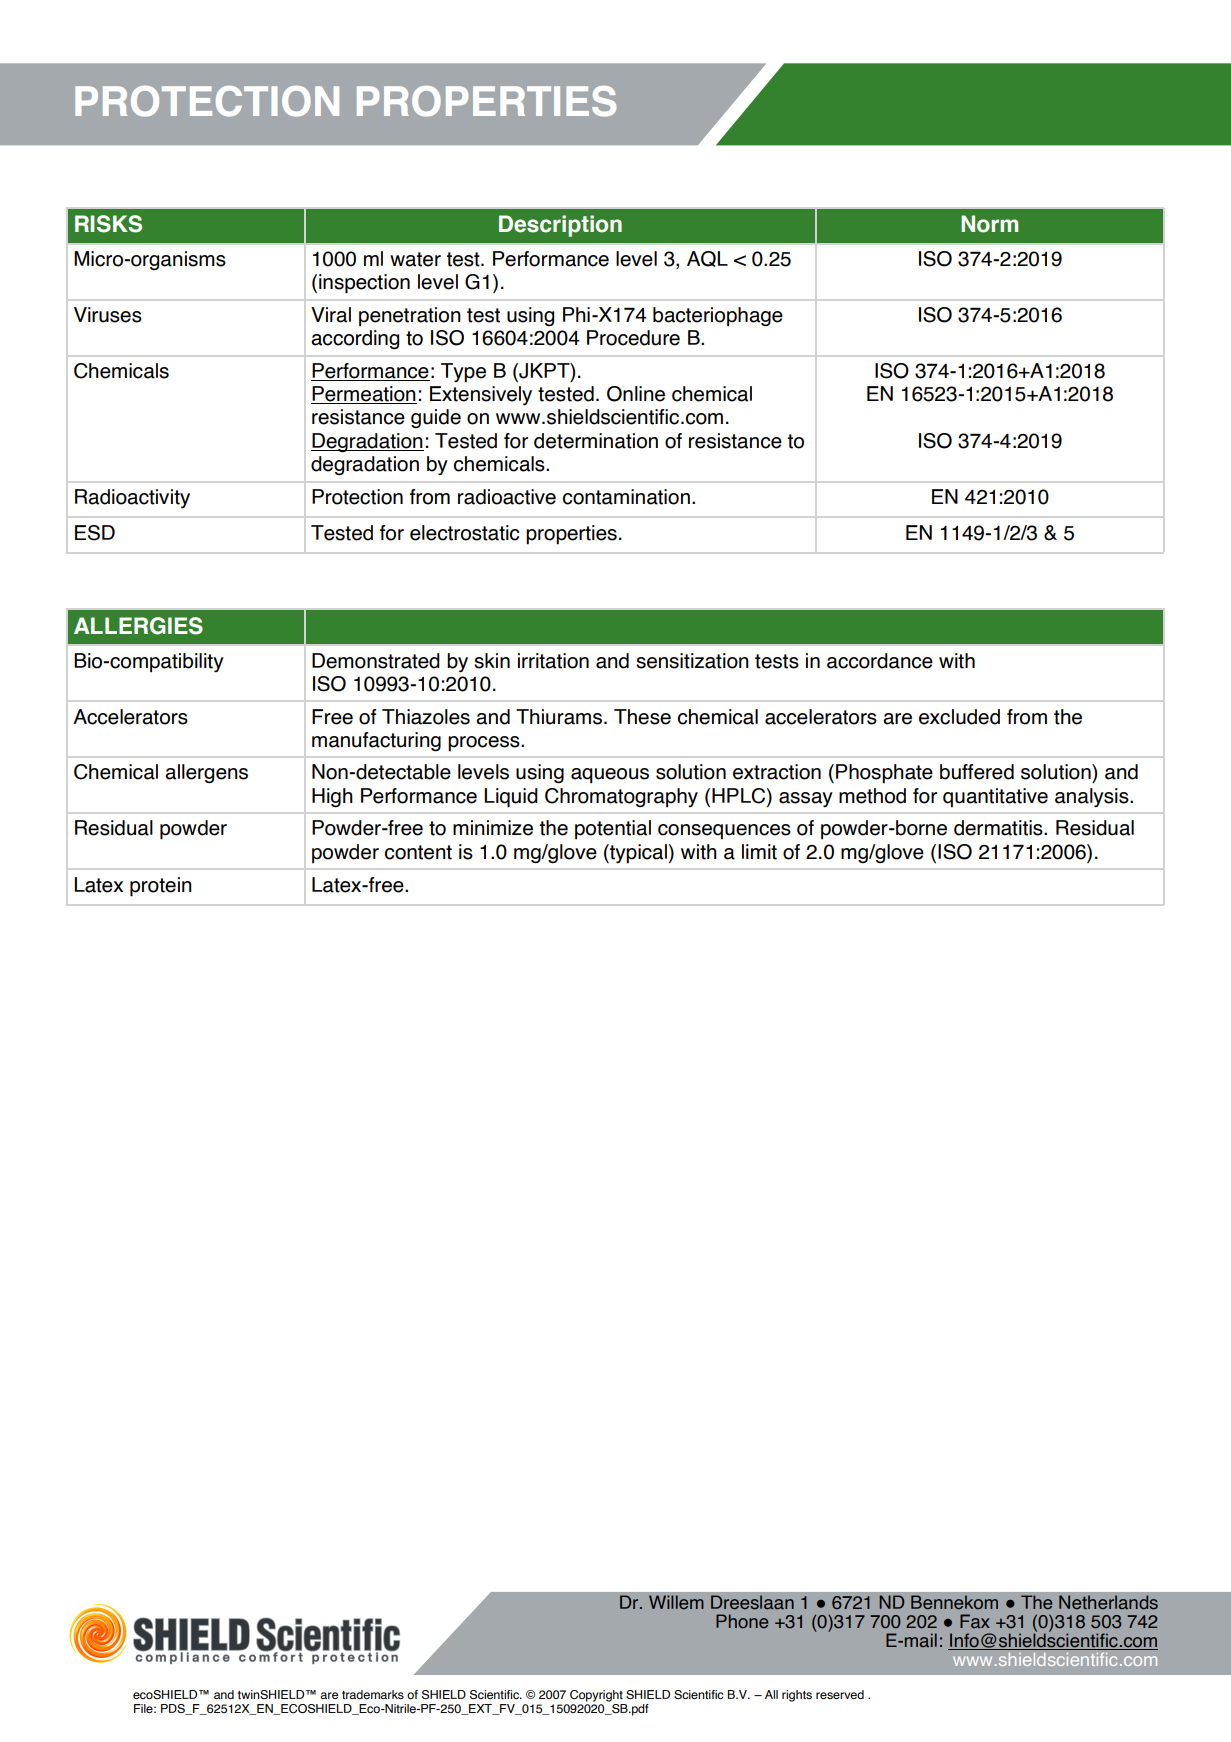 This document has height=1742, width=1231. What do you see at coordinates (999, 828) in the document?
I see `dermatitis` at bounding box center [999, 828].
